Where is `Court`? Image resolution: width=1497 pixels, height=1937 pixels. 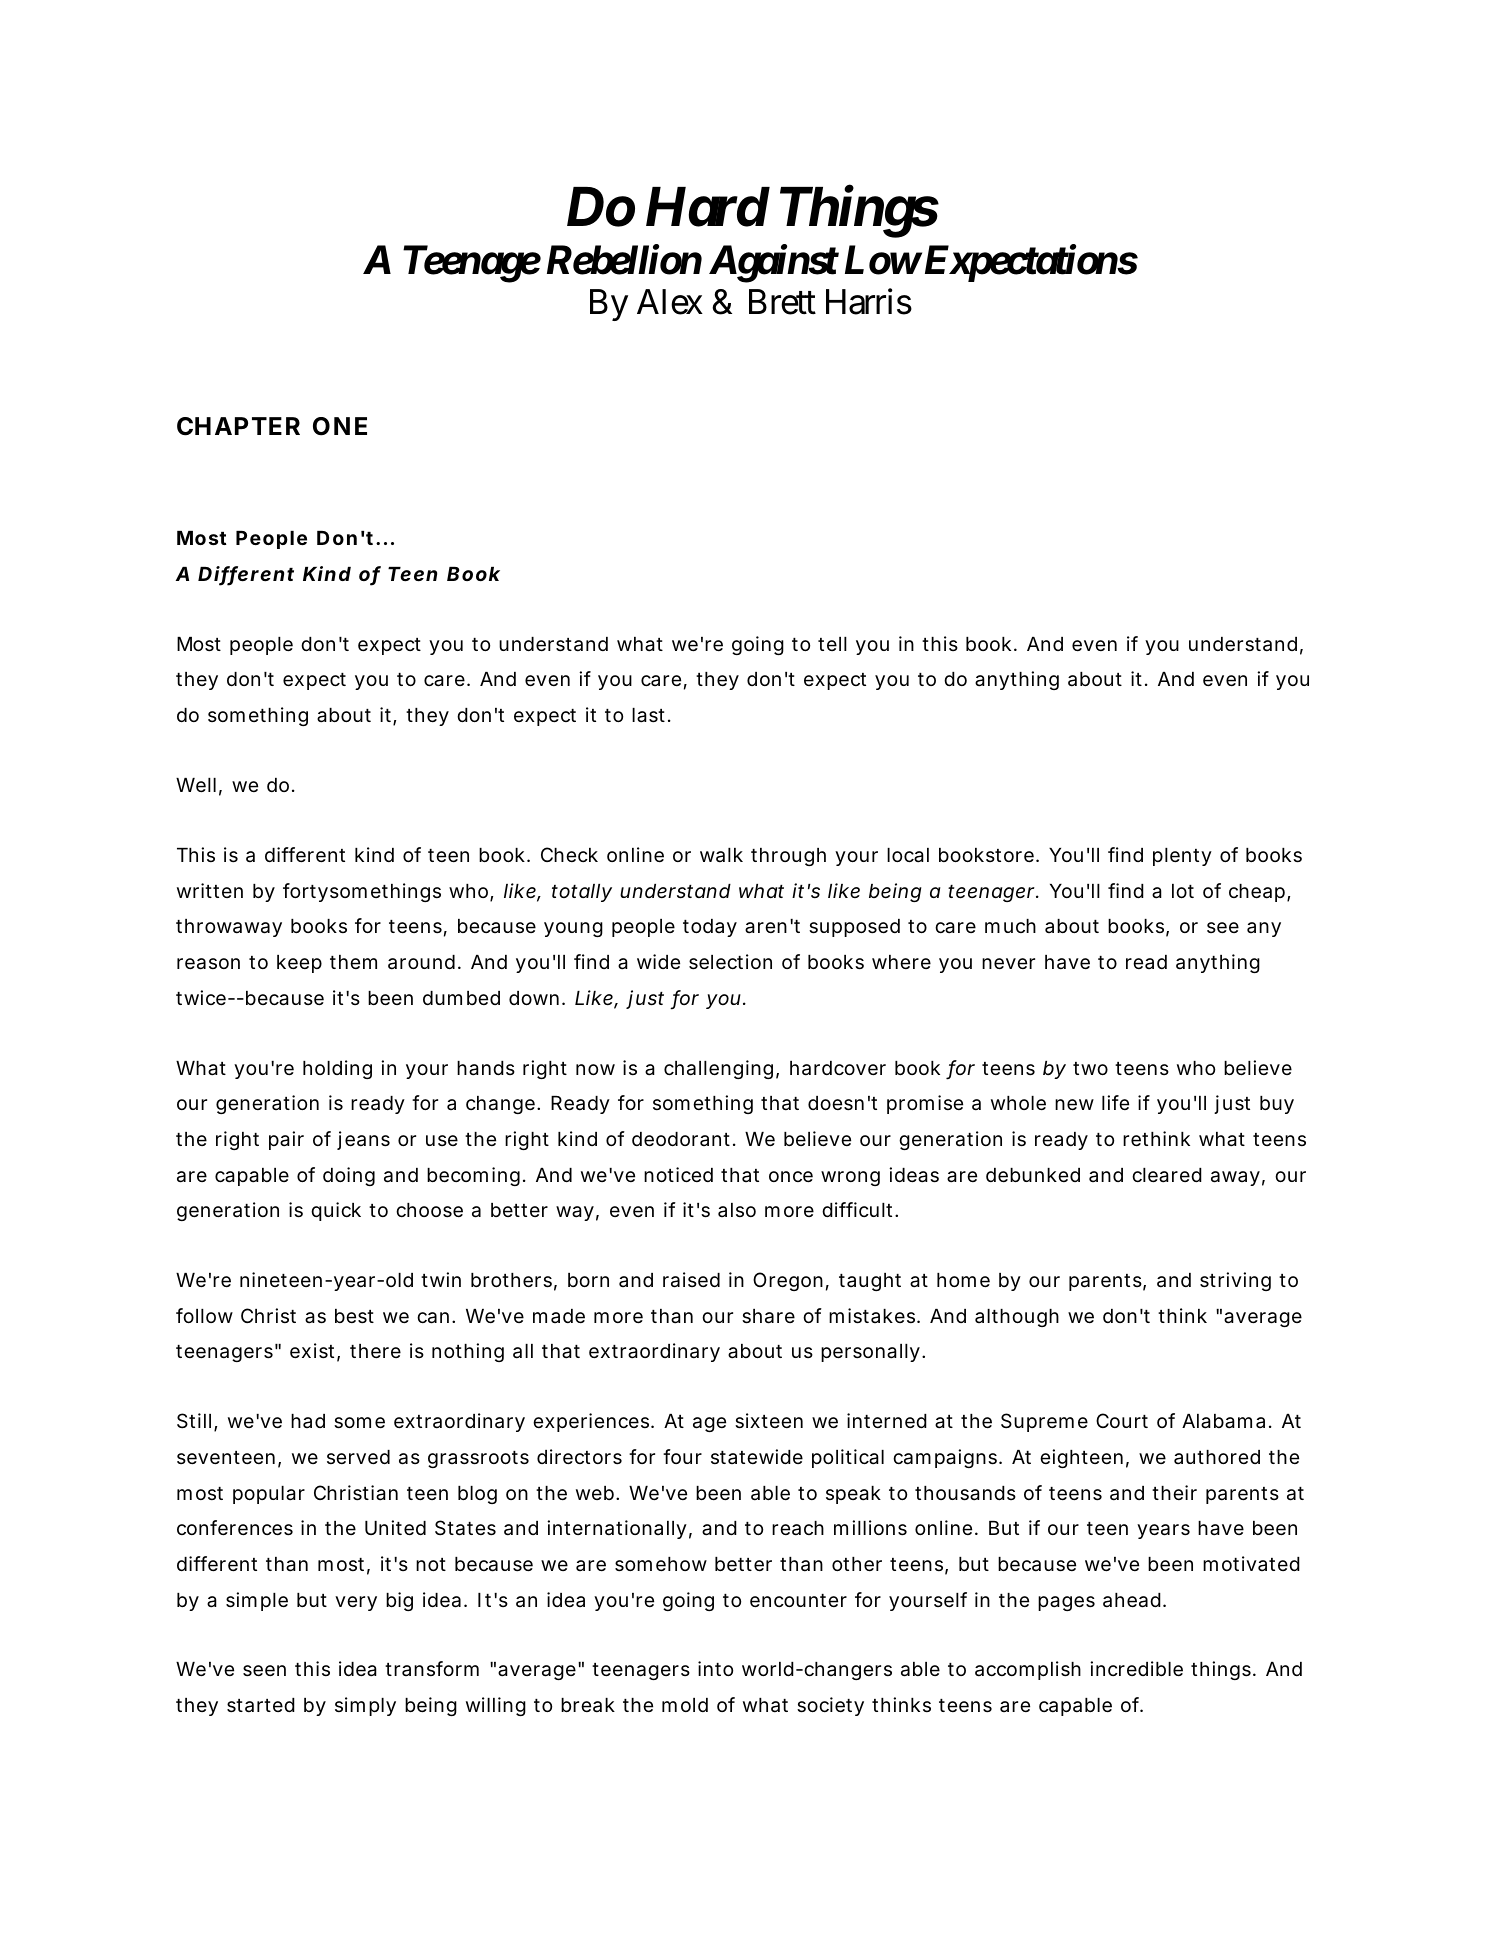
Court is located at coordinates (1122, 1420).
